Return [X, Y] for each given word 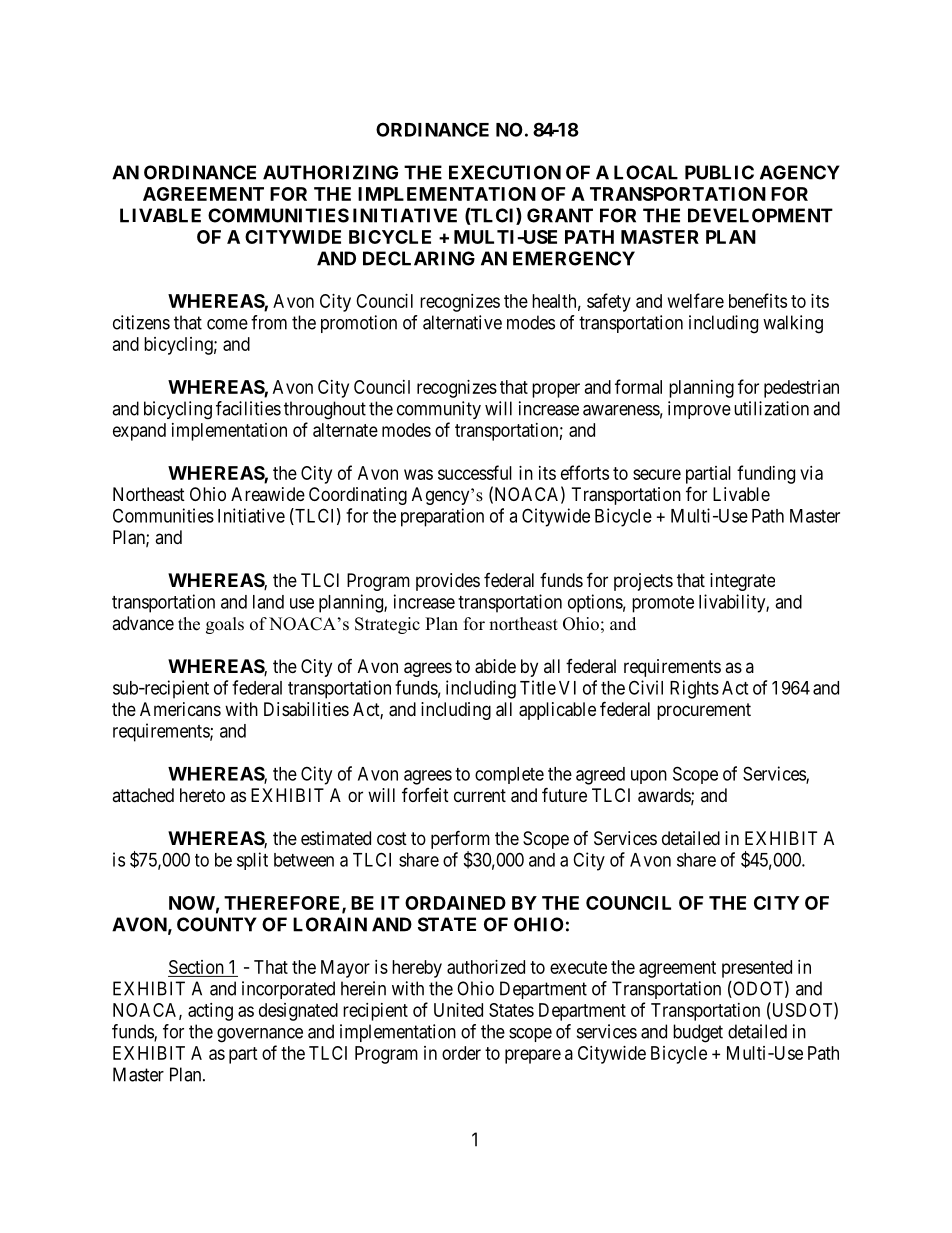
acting [210, 1012]
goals [225, 625]
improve [699, 410]
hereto [202, 795]
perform [460, 839]
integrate [742, 582]
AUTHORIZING [330, 172]
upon [649, 777]
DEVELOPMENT [760, 215]
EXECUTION [505, 172]
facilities [248, 408]
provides [448, 582]
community [439, 410]
